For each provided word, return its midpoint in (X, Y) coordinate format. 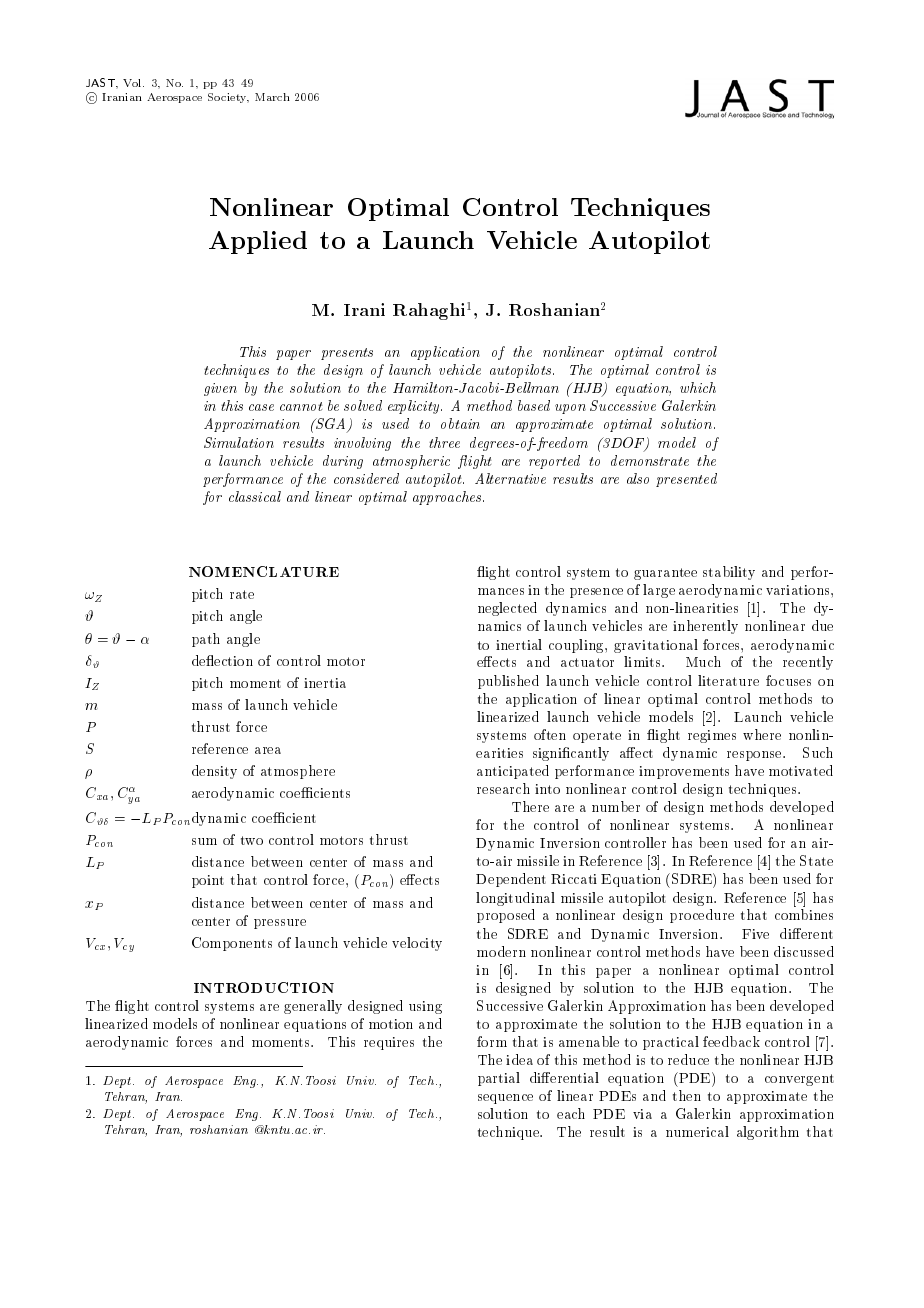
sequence (505, 1099)
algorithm (768, 1133)
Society (228, 98)
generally (313, 1007)
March (272, 97)
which (698, 387)
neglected (507, 609)
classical (255, 496)
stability (729, 573)
